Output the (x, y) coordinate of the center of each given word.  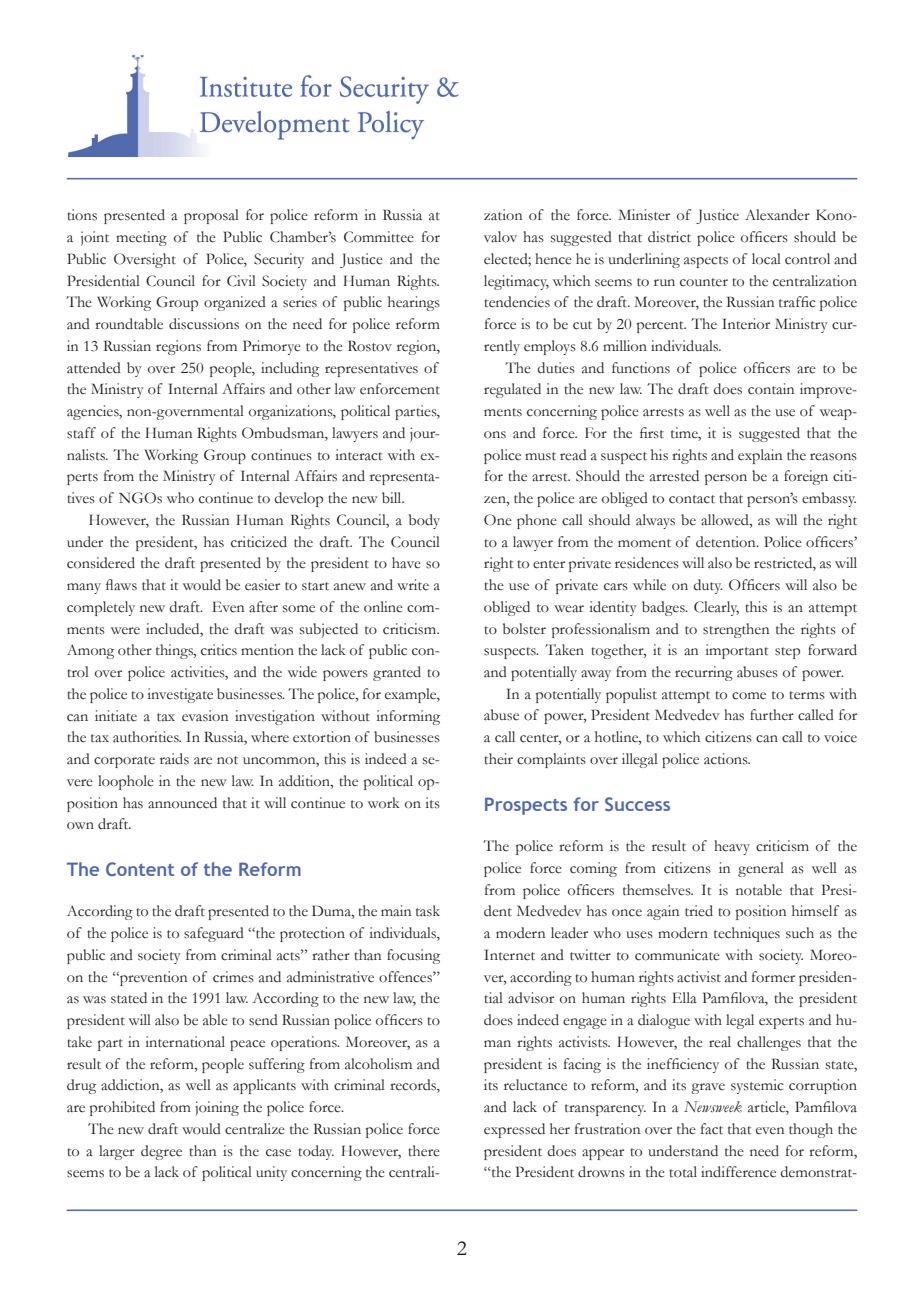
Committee (379, 237)
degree (161, 1152)
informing (408, 717)
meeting (141, 238)
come (749, 696)
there (424, 1151)
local (766, 259)
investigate (180, 695)
